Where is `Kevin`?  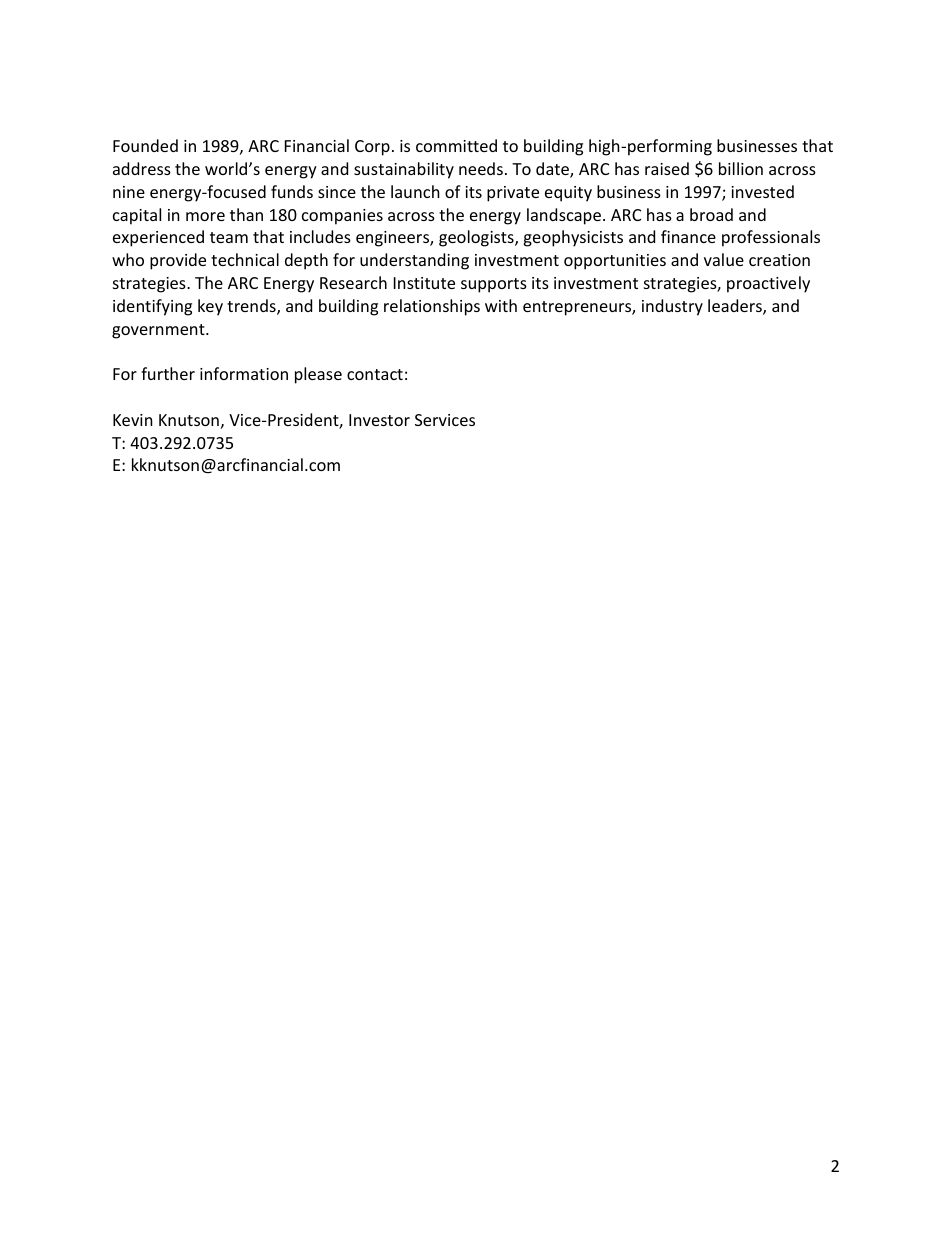
Kevin is located at coordinates (133, 420).
